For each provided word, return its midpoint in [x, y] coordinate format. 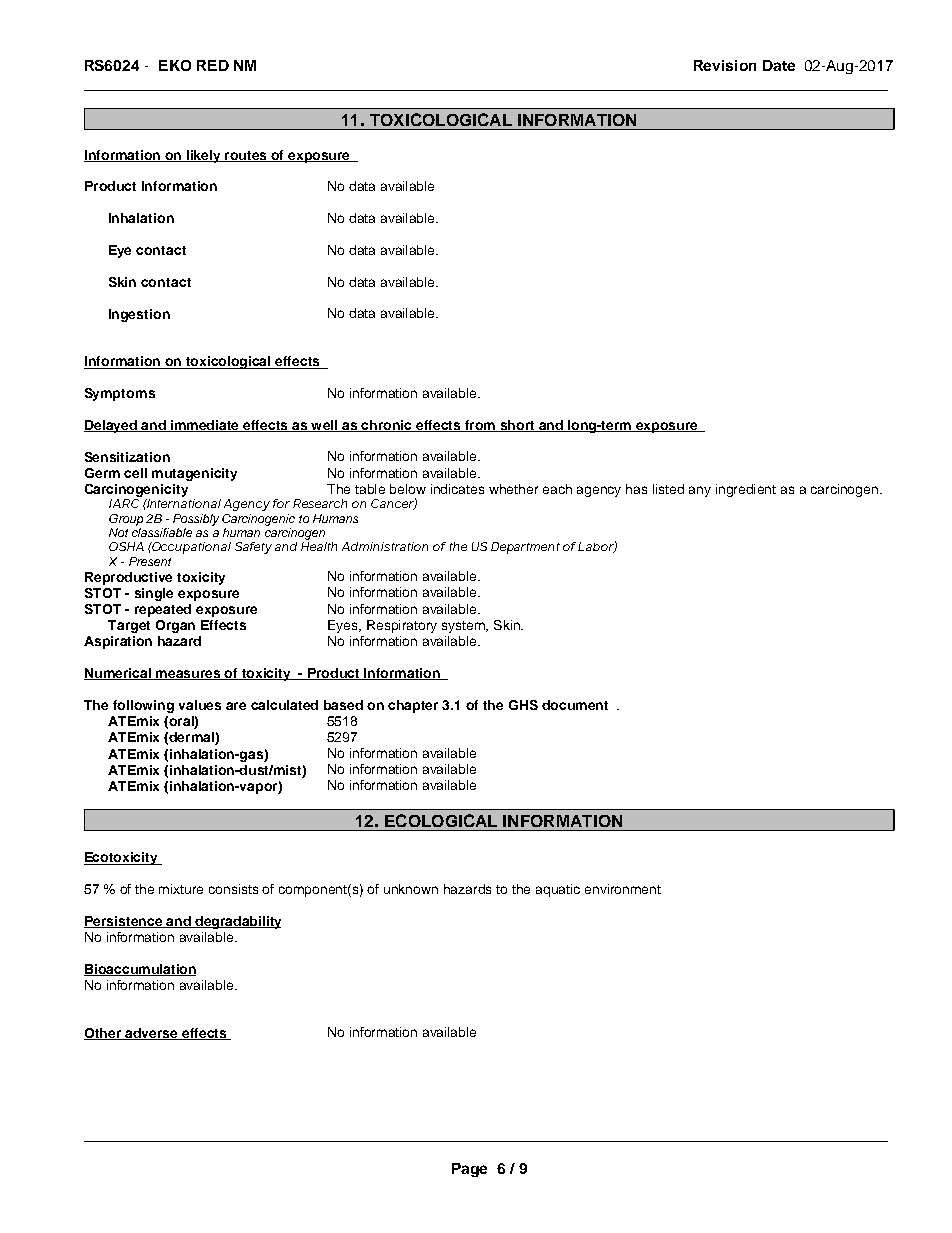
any [700, 491]
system [464, 627]
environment [623, 889]
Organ [175, 626]
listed [668, 489]
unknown [411, 889]
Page [469, 1170]
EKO [175, 65]
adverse [151, 1034]
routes [246, 156]
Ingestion [139, 315]
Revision [725, 65]
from [479, 426]
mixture [181, 889]
